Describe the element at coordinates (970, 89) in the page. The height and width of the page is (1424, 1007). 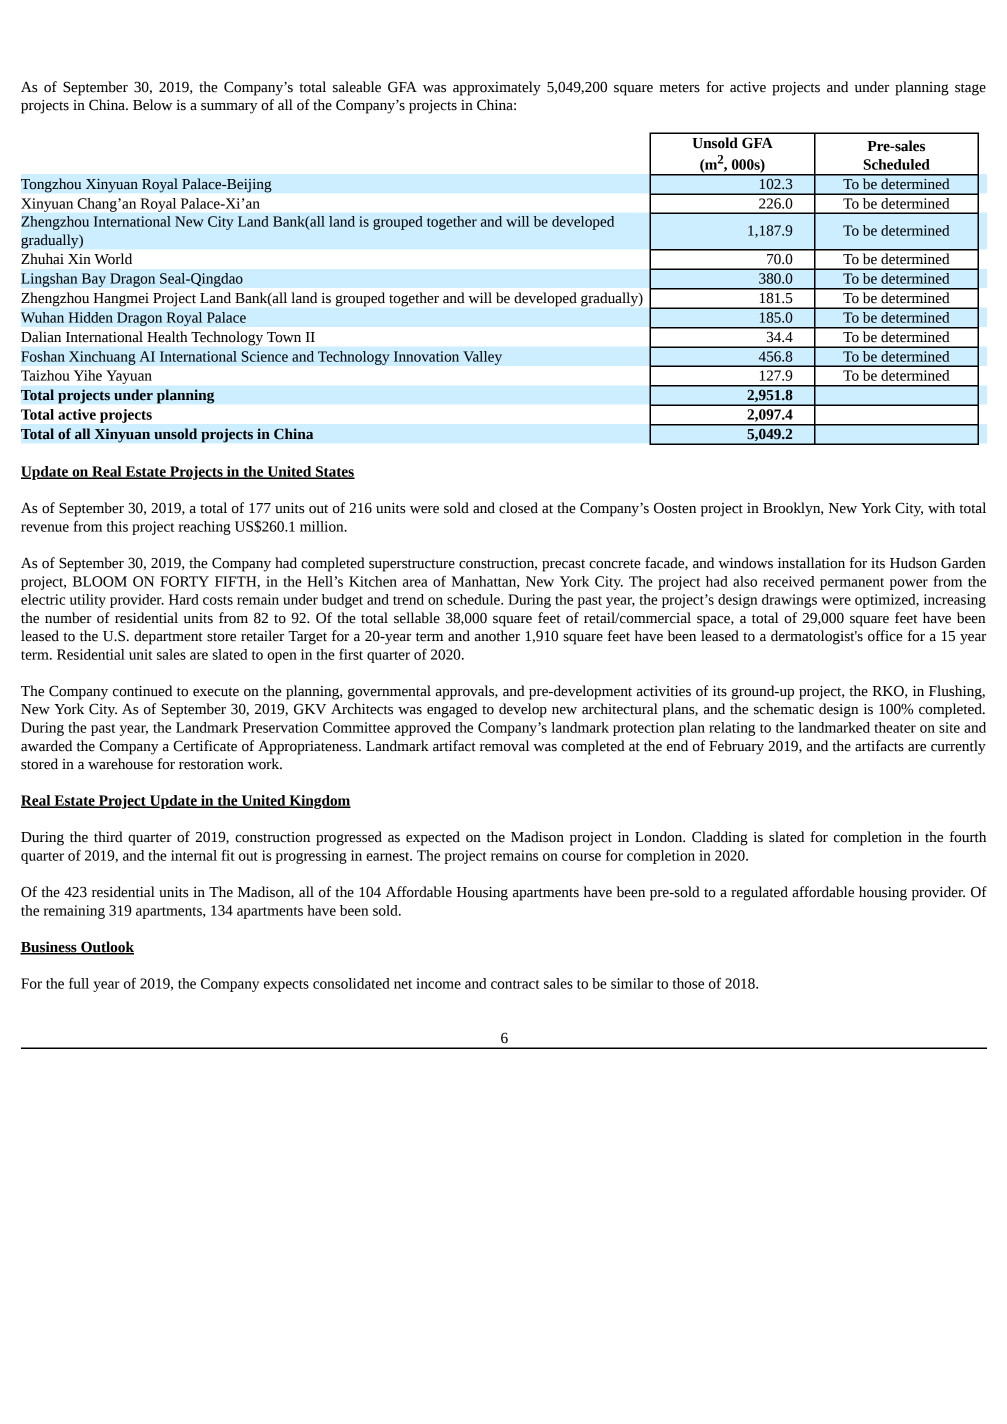
I see `stage` at that location.
